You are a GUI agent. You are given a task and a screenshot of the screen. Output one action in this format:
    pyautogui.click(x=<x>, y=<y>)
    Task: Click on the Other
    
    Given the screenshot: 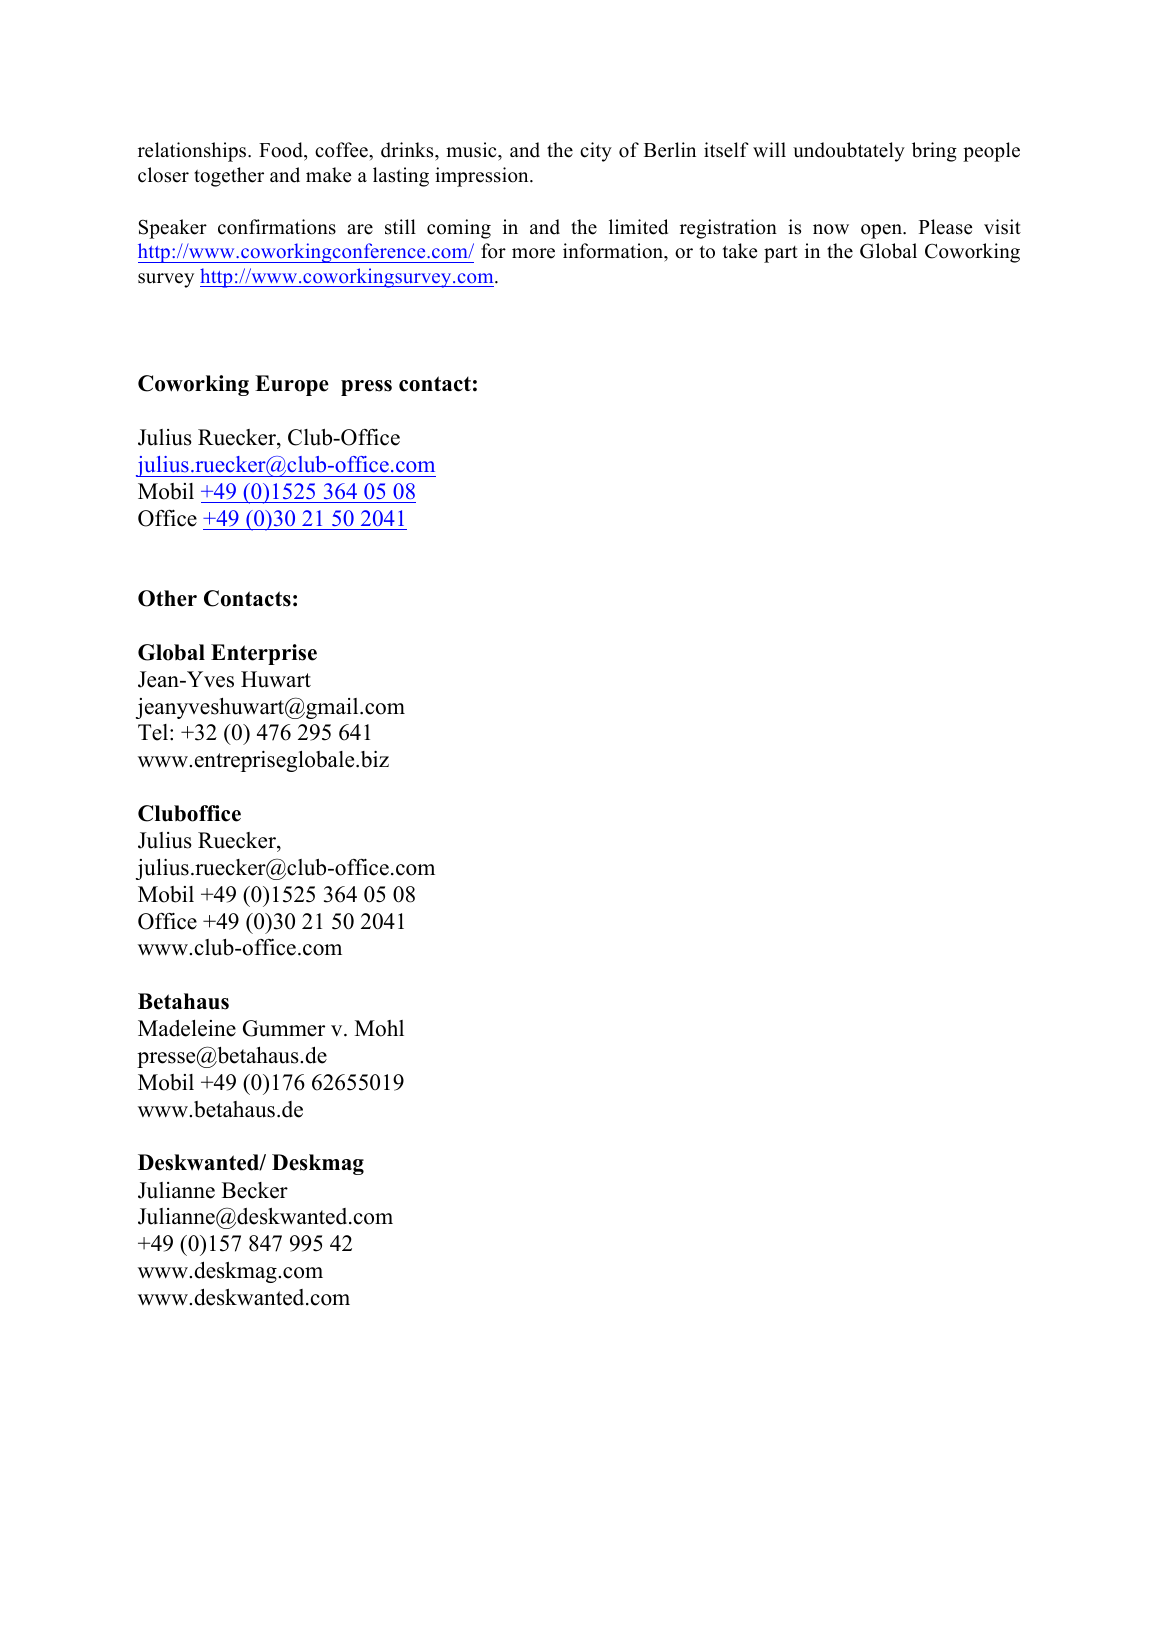 What is the action you would take?
    pyautogui.click(x=167, y=598)
